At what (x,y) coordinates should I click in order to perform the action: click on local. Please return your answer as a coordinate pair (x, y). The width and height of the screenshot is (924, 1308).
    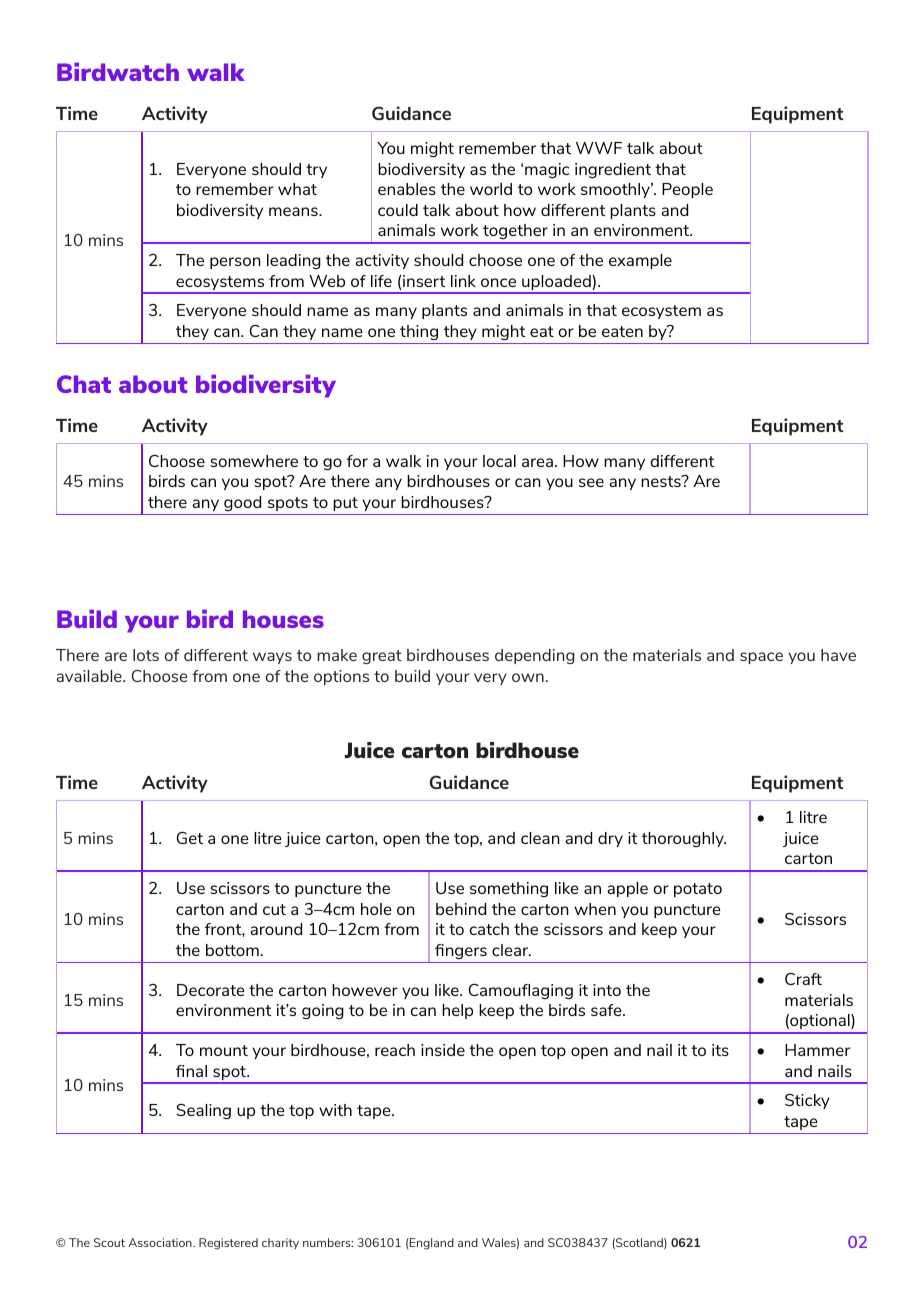
    Looking at the image, I should click on (499, 461).
